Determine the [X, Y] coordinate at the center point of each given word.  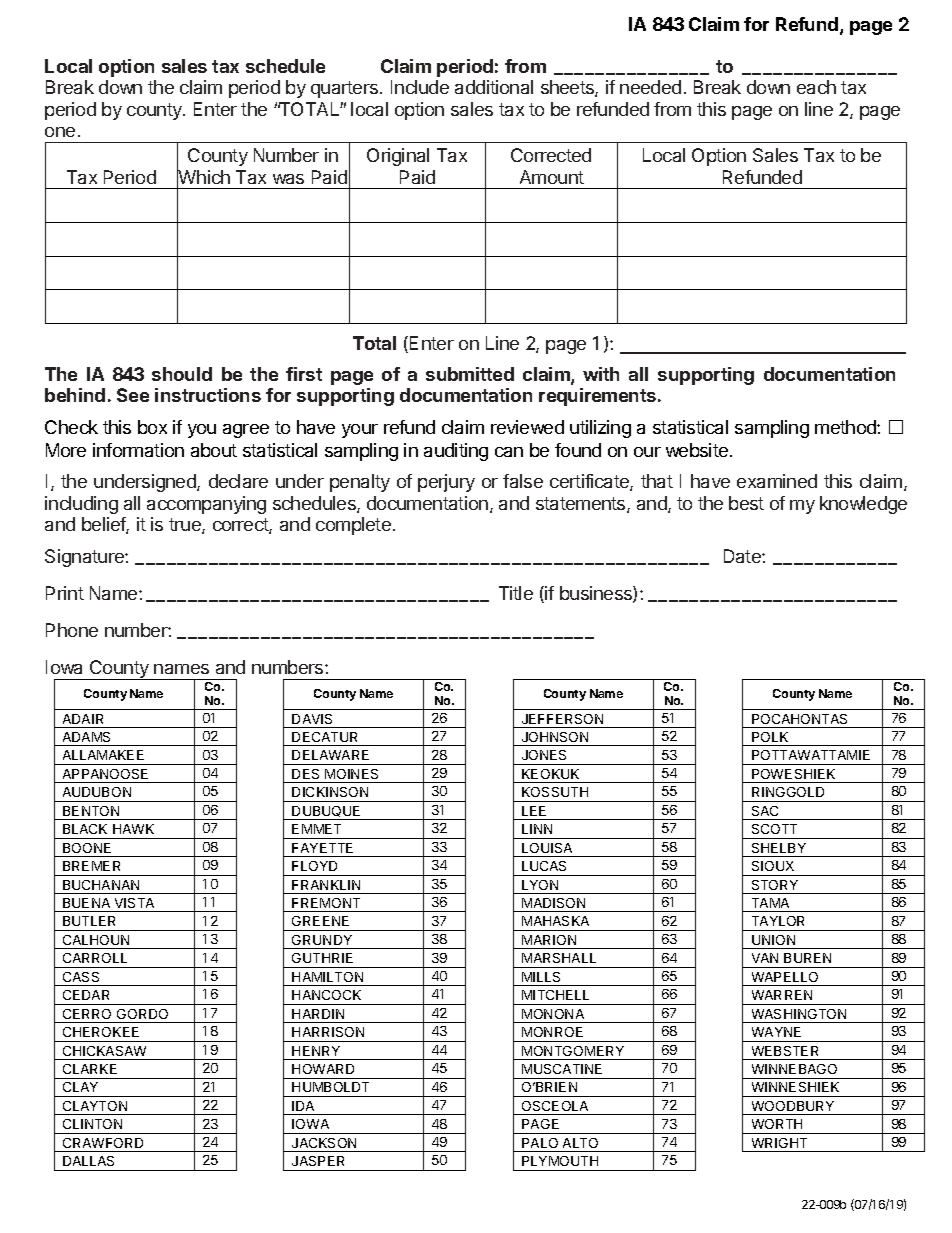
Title [516, 593]
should [182, 374]
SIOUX [773, 866]
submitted [470, 374]
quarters [346, 89]
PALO [540, 1143]
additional [494, 87]
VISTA [134, 903]
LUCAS [544, 866]
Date [743, 556]
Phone [72, 630]
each [816, 87]
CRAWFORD [103, 1143]
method [846, 427]
